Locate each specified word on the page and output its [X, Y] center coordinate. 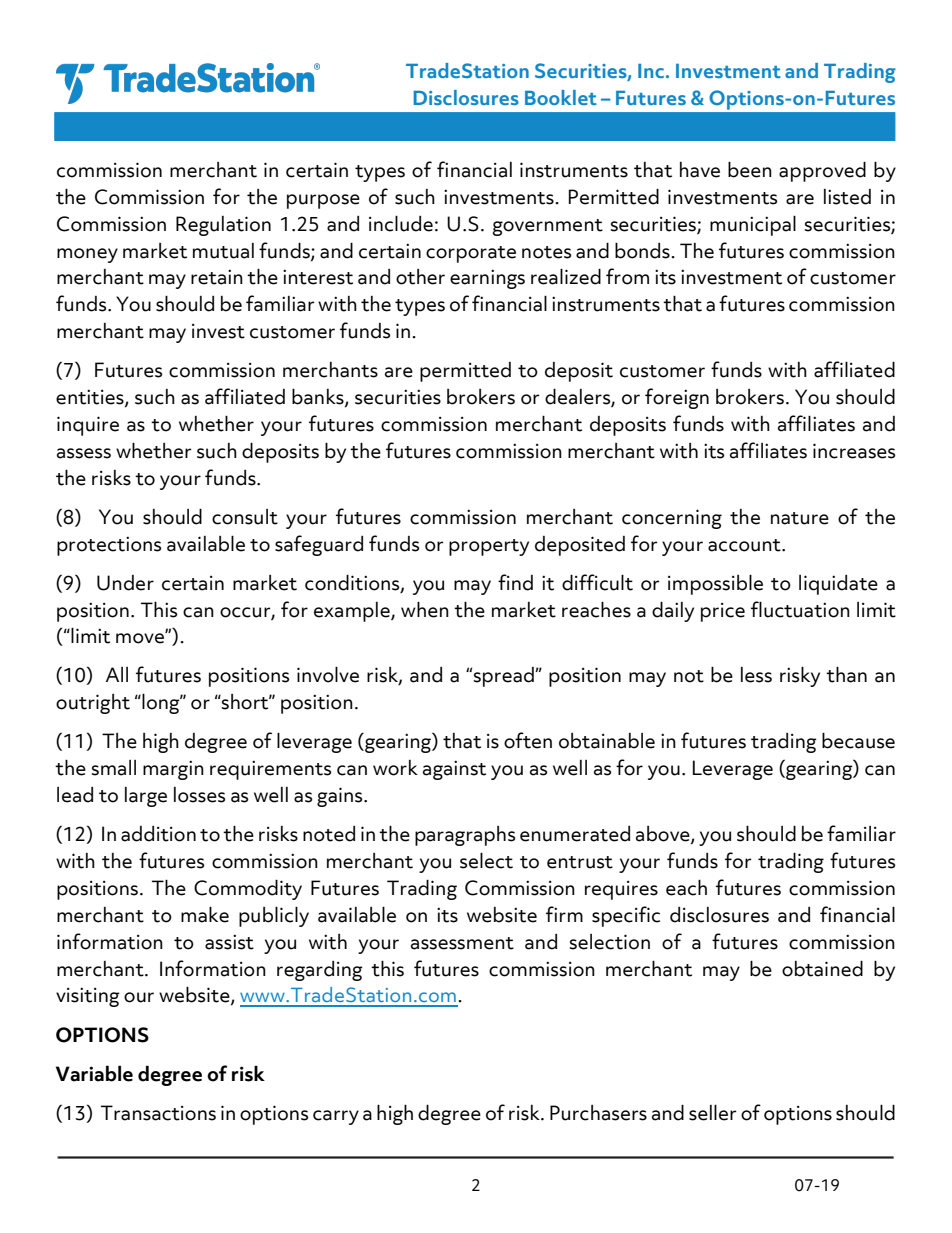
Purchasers [598, 1113]
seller [712, 1113]
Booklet [561, 97]
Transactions [158, 1113]
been [750, 170]
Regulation [223, 226]
